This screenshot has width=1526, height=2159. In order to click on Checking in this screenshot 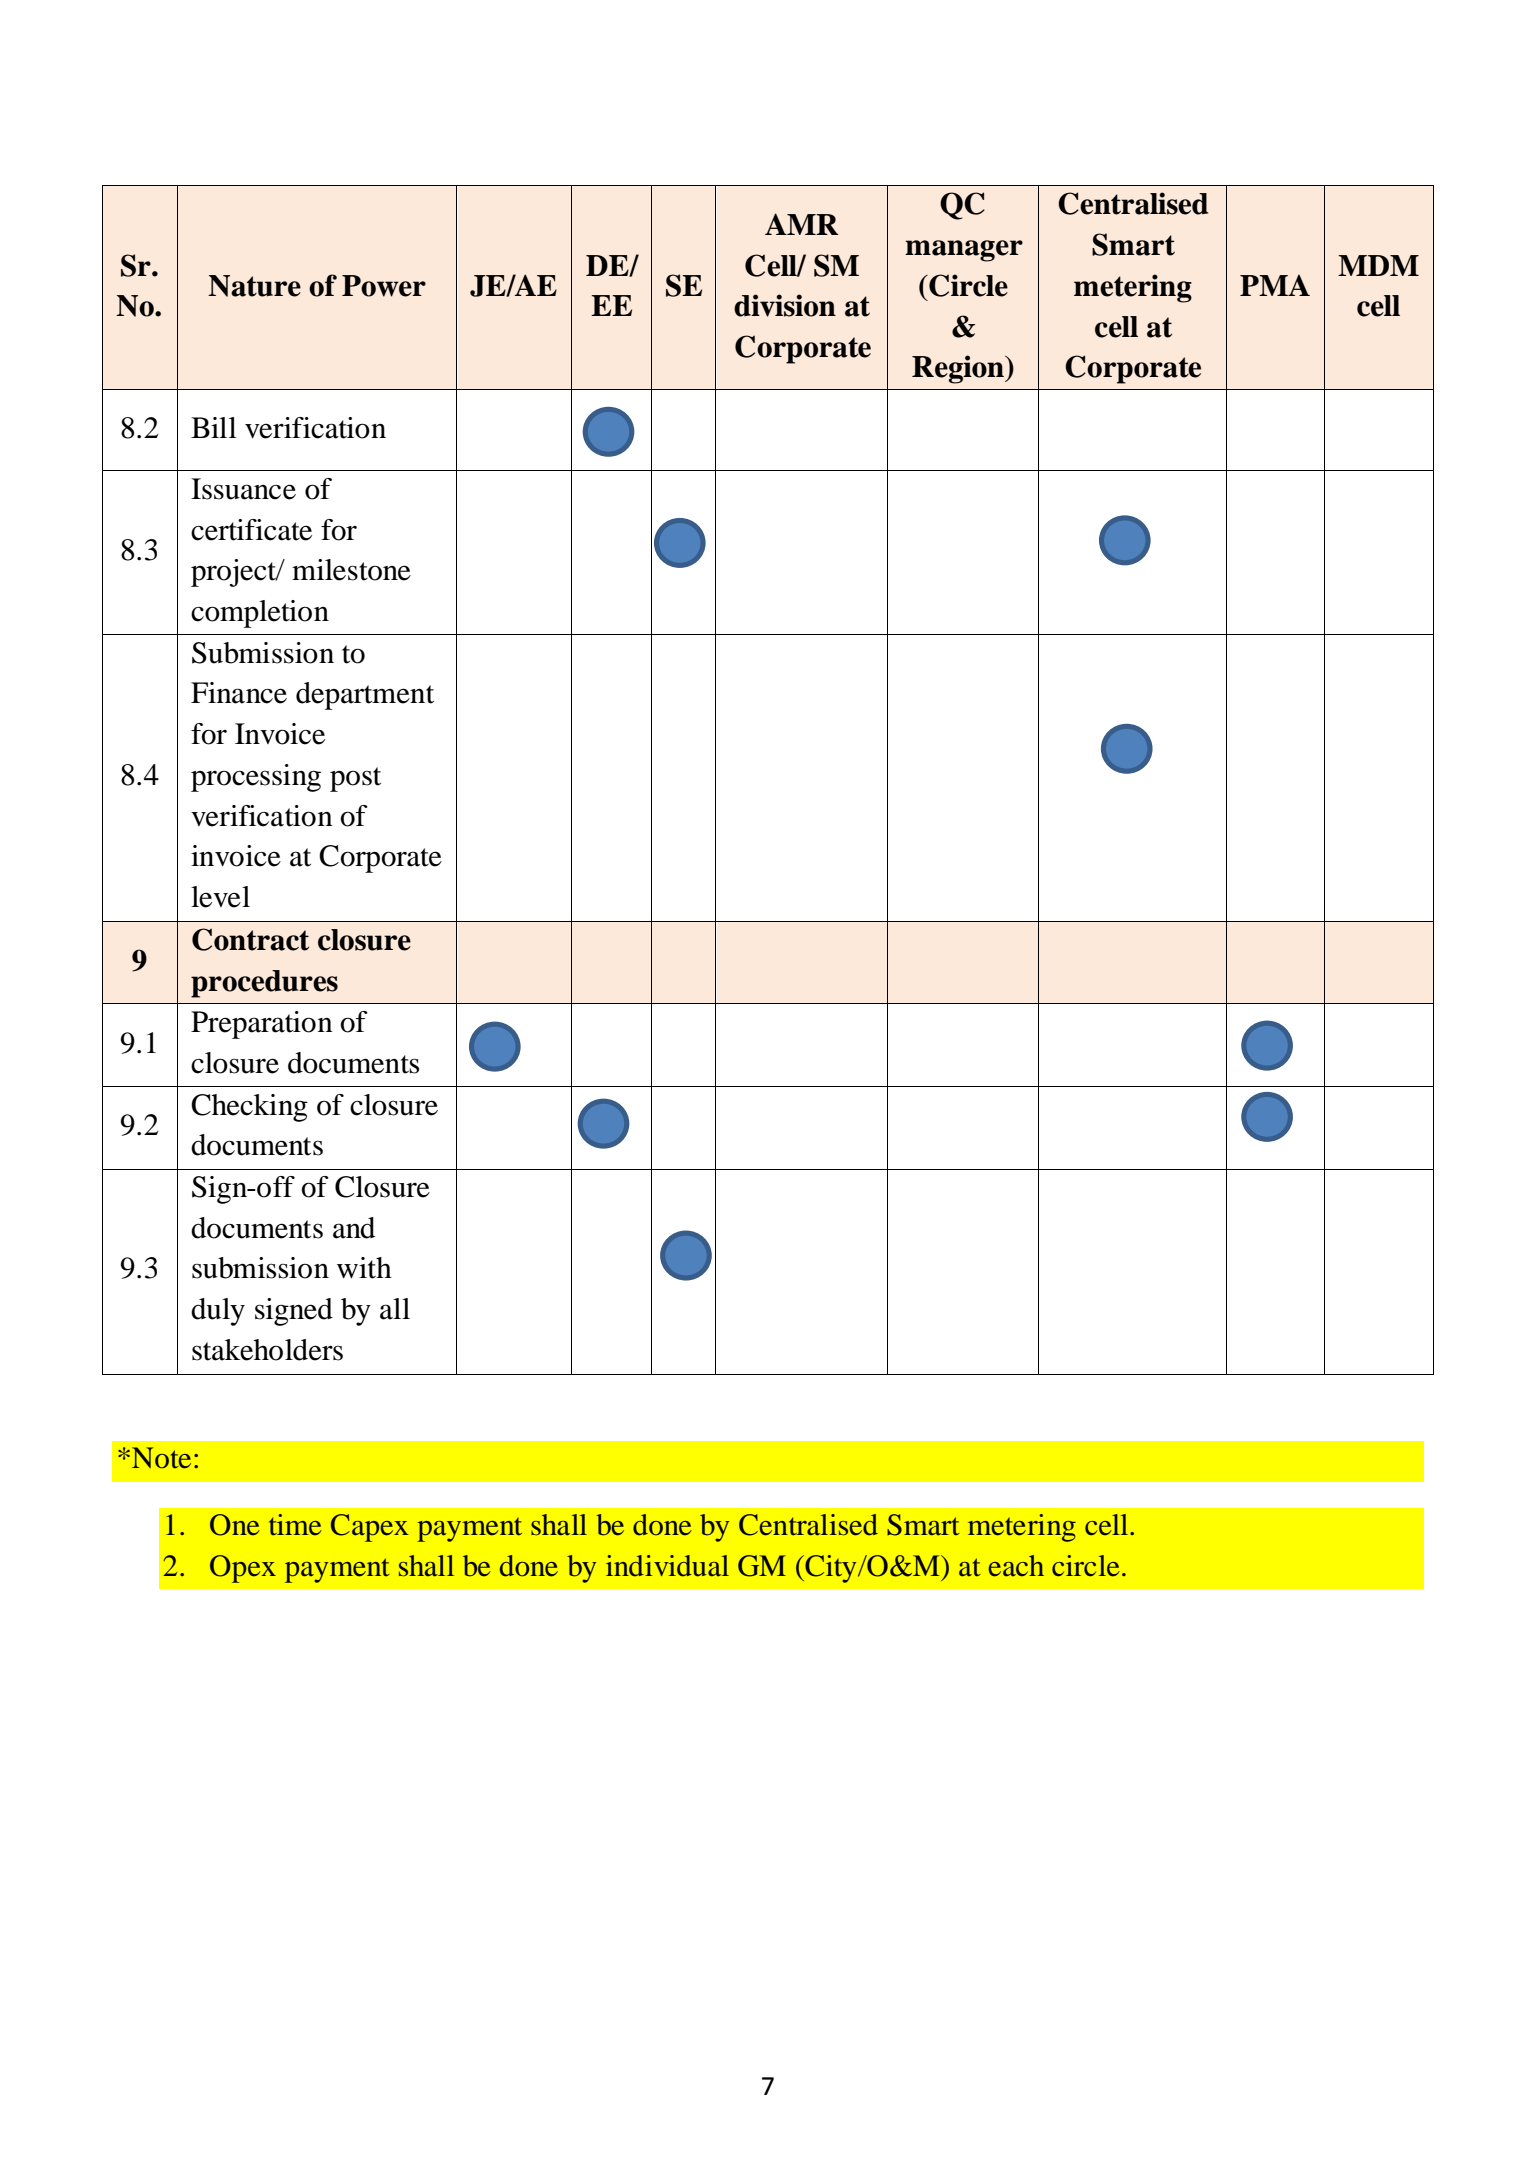, I will do `click(249, 1108)`.
